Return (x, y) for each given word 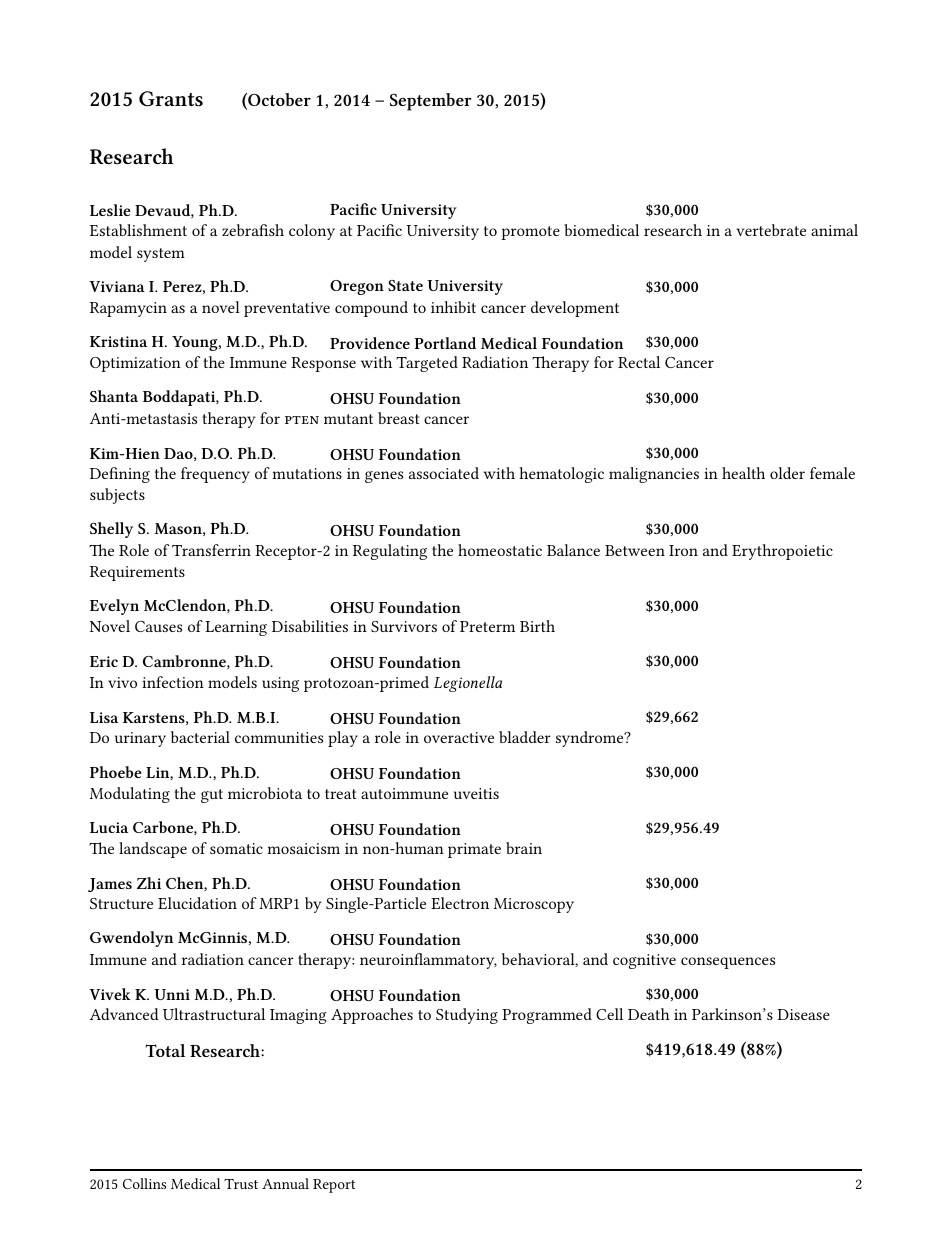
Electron (460, 903)
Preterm (487, 626)
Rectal (639, 362)
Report (334, 1186)
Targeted (427, 364)
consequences (728, 963)
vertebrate (771, 230)
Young (196, 343)
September (430, 102)
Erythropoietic (782, 552)
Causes (158, 626)
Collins (144, 1183)
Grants (171, 99)
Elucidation (197, 903)
